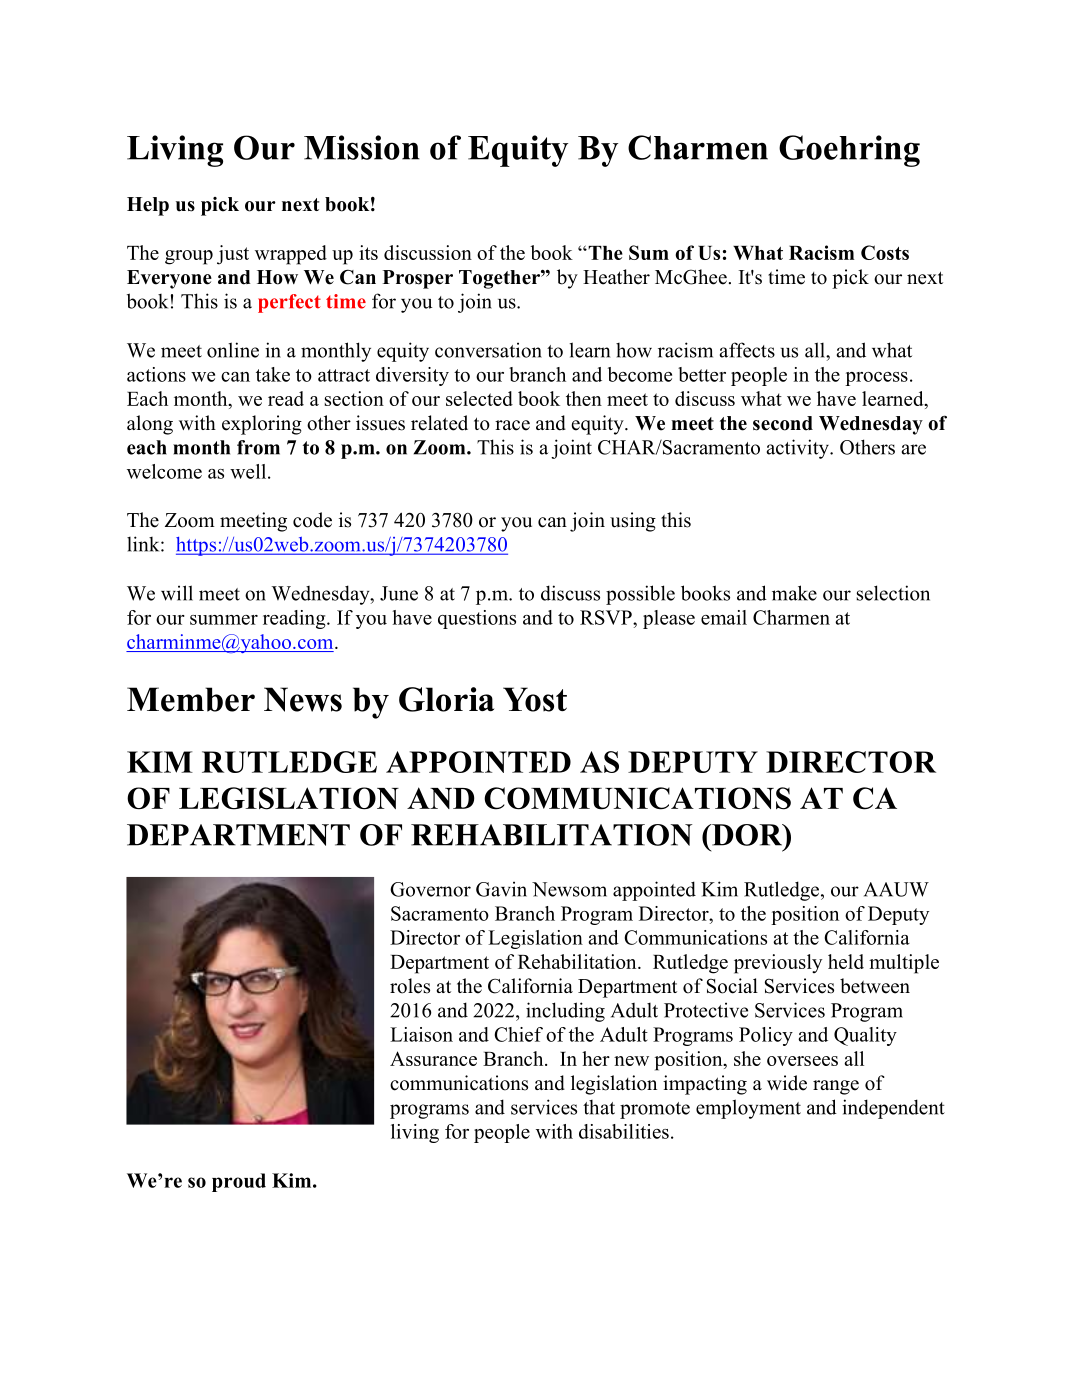 This screenshot has height=1391, width=1075. What do you see at coordinates (239, 1182) in the screenshot?
I see `proud` at bounding box center [239, 1182].
